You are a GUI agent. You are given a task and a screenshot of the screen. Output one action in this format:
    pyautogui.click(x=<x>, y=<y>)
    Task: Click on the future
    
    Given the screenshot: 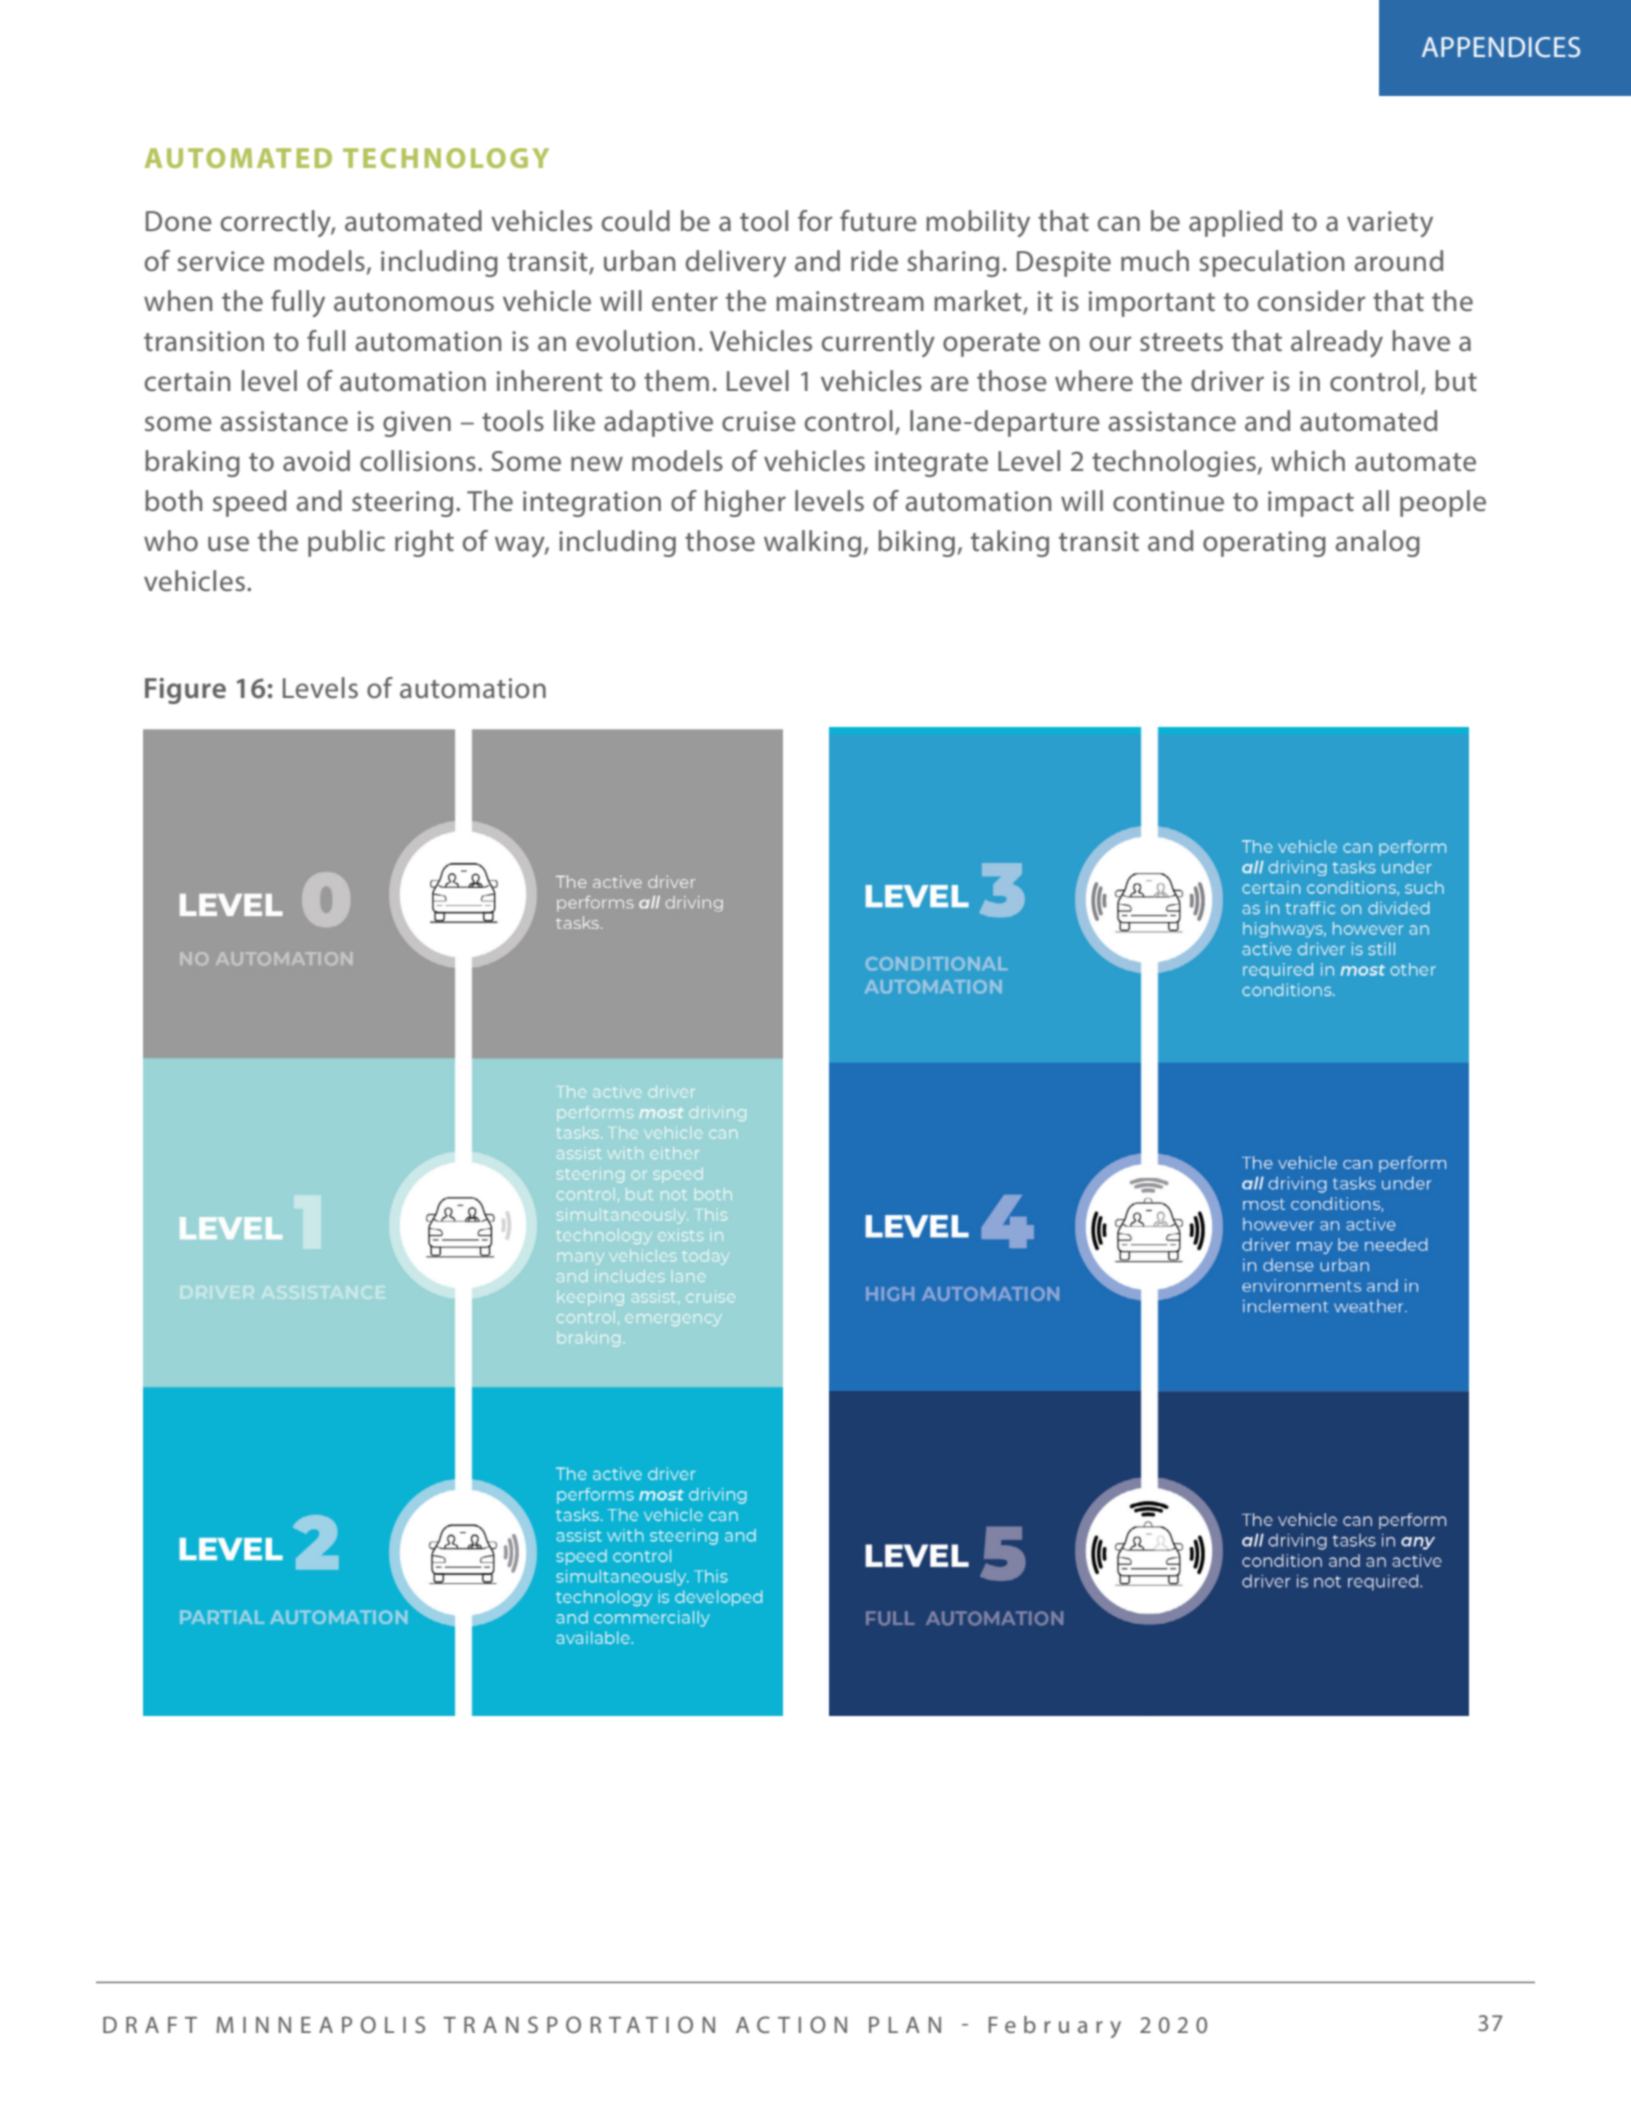 What is the action you would take?
    pyautogui.click(x=878, y=221)
